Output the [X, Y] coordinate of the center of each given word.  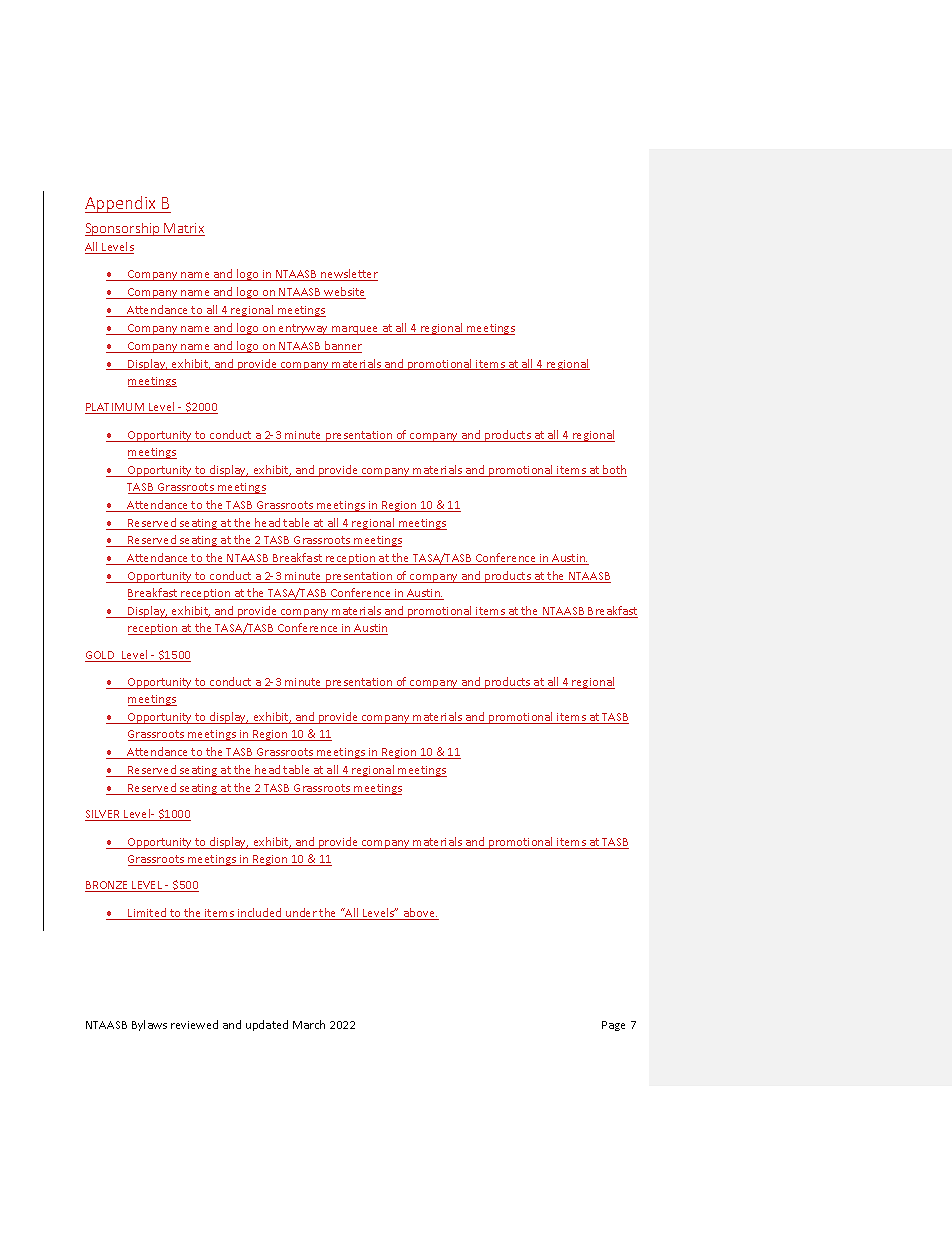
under [301, 914]
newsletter [348, 275]
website [344, 293]
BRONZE [108, 886]
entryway [304, 329]
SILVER [104, 815]
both [614, 471]
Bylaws [149, 1025]
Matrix [184, 229]
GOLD [101, 656]
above [419, 914]
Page [613, 1026]
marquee [355, 330]
